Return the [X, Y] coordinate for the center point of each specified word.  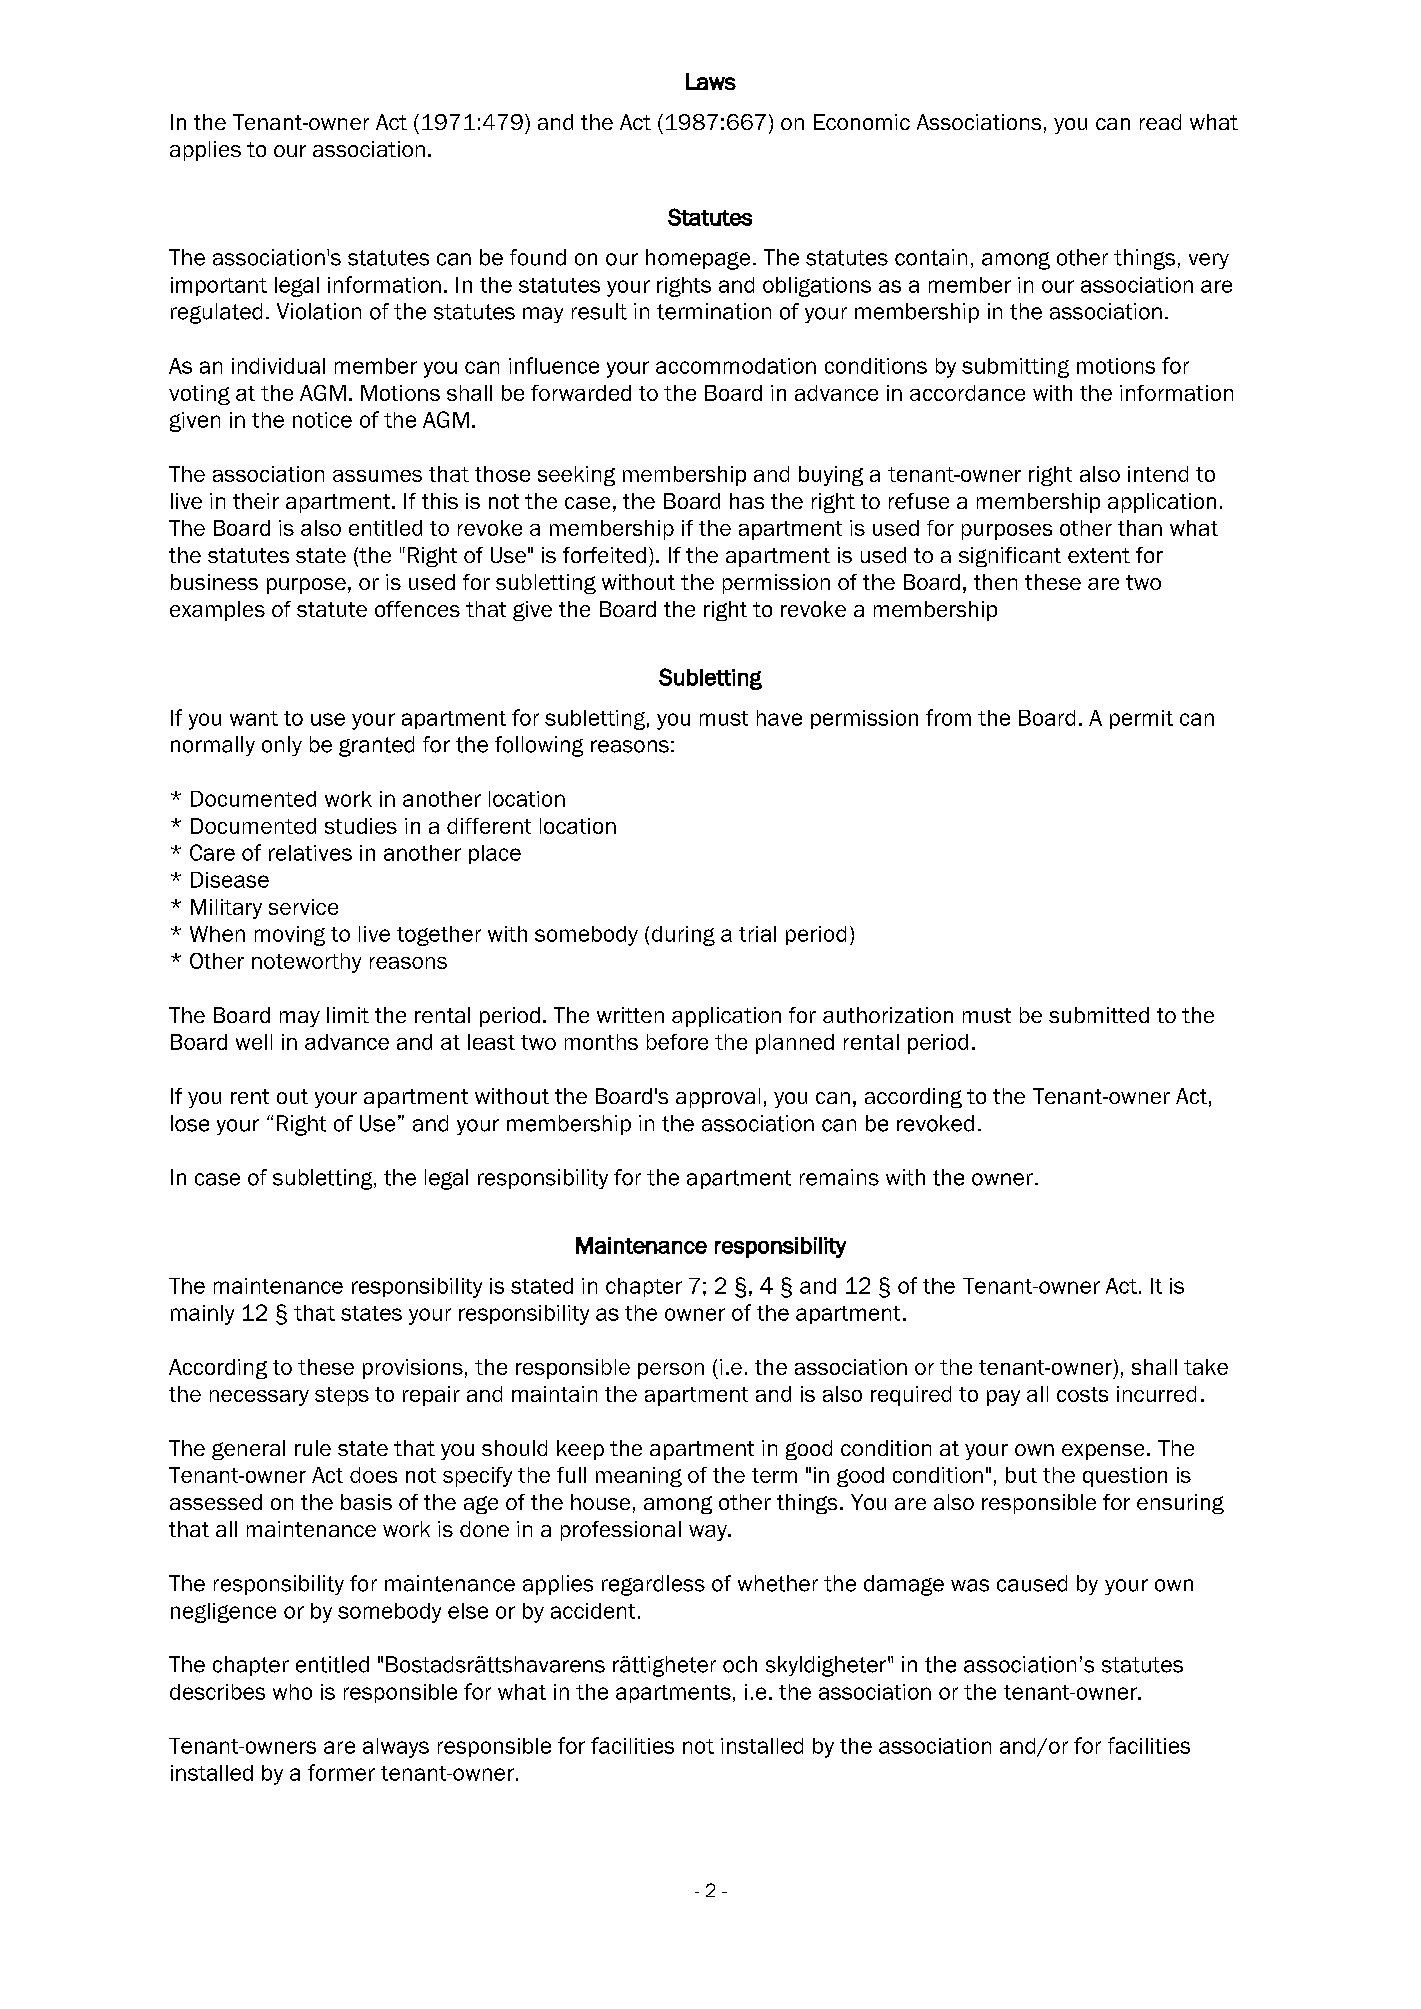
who [292, 1692]
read [1160, 122]
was [970, 1585]
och [740, 1664]
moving [290, 936]
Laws [711, 81]
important [219, 286]
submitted [1099, 1015]
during [683, 936]
